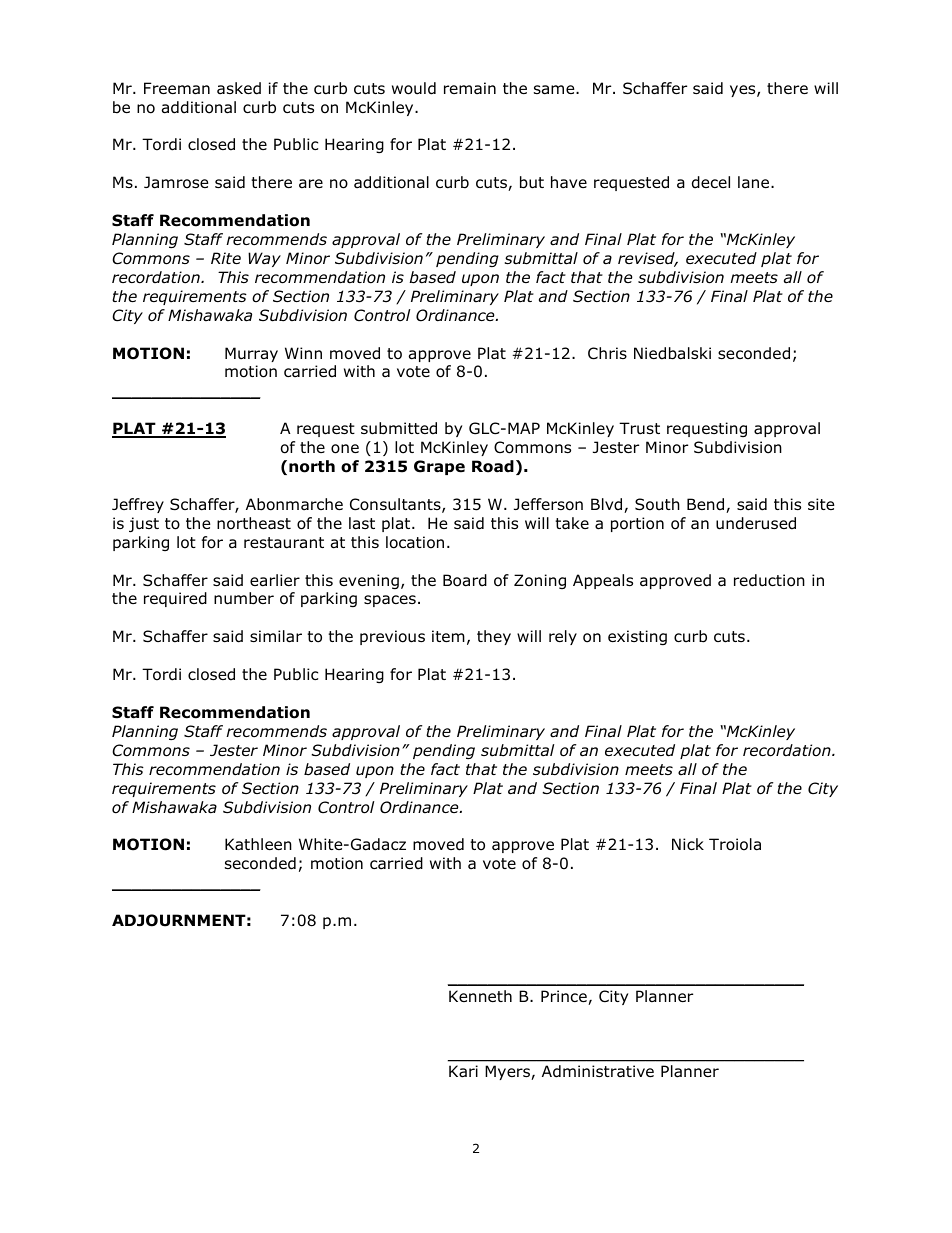  I want to click on they, so click(494, 637).
